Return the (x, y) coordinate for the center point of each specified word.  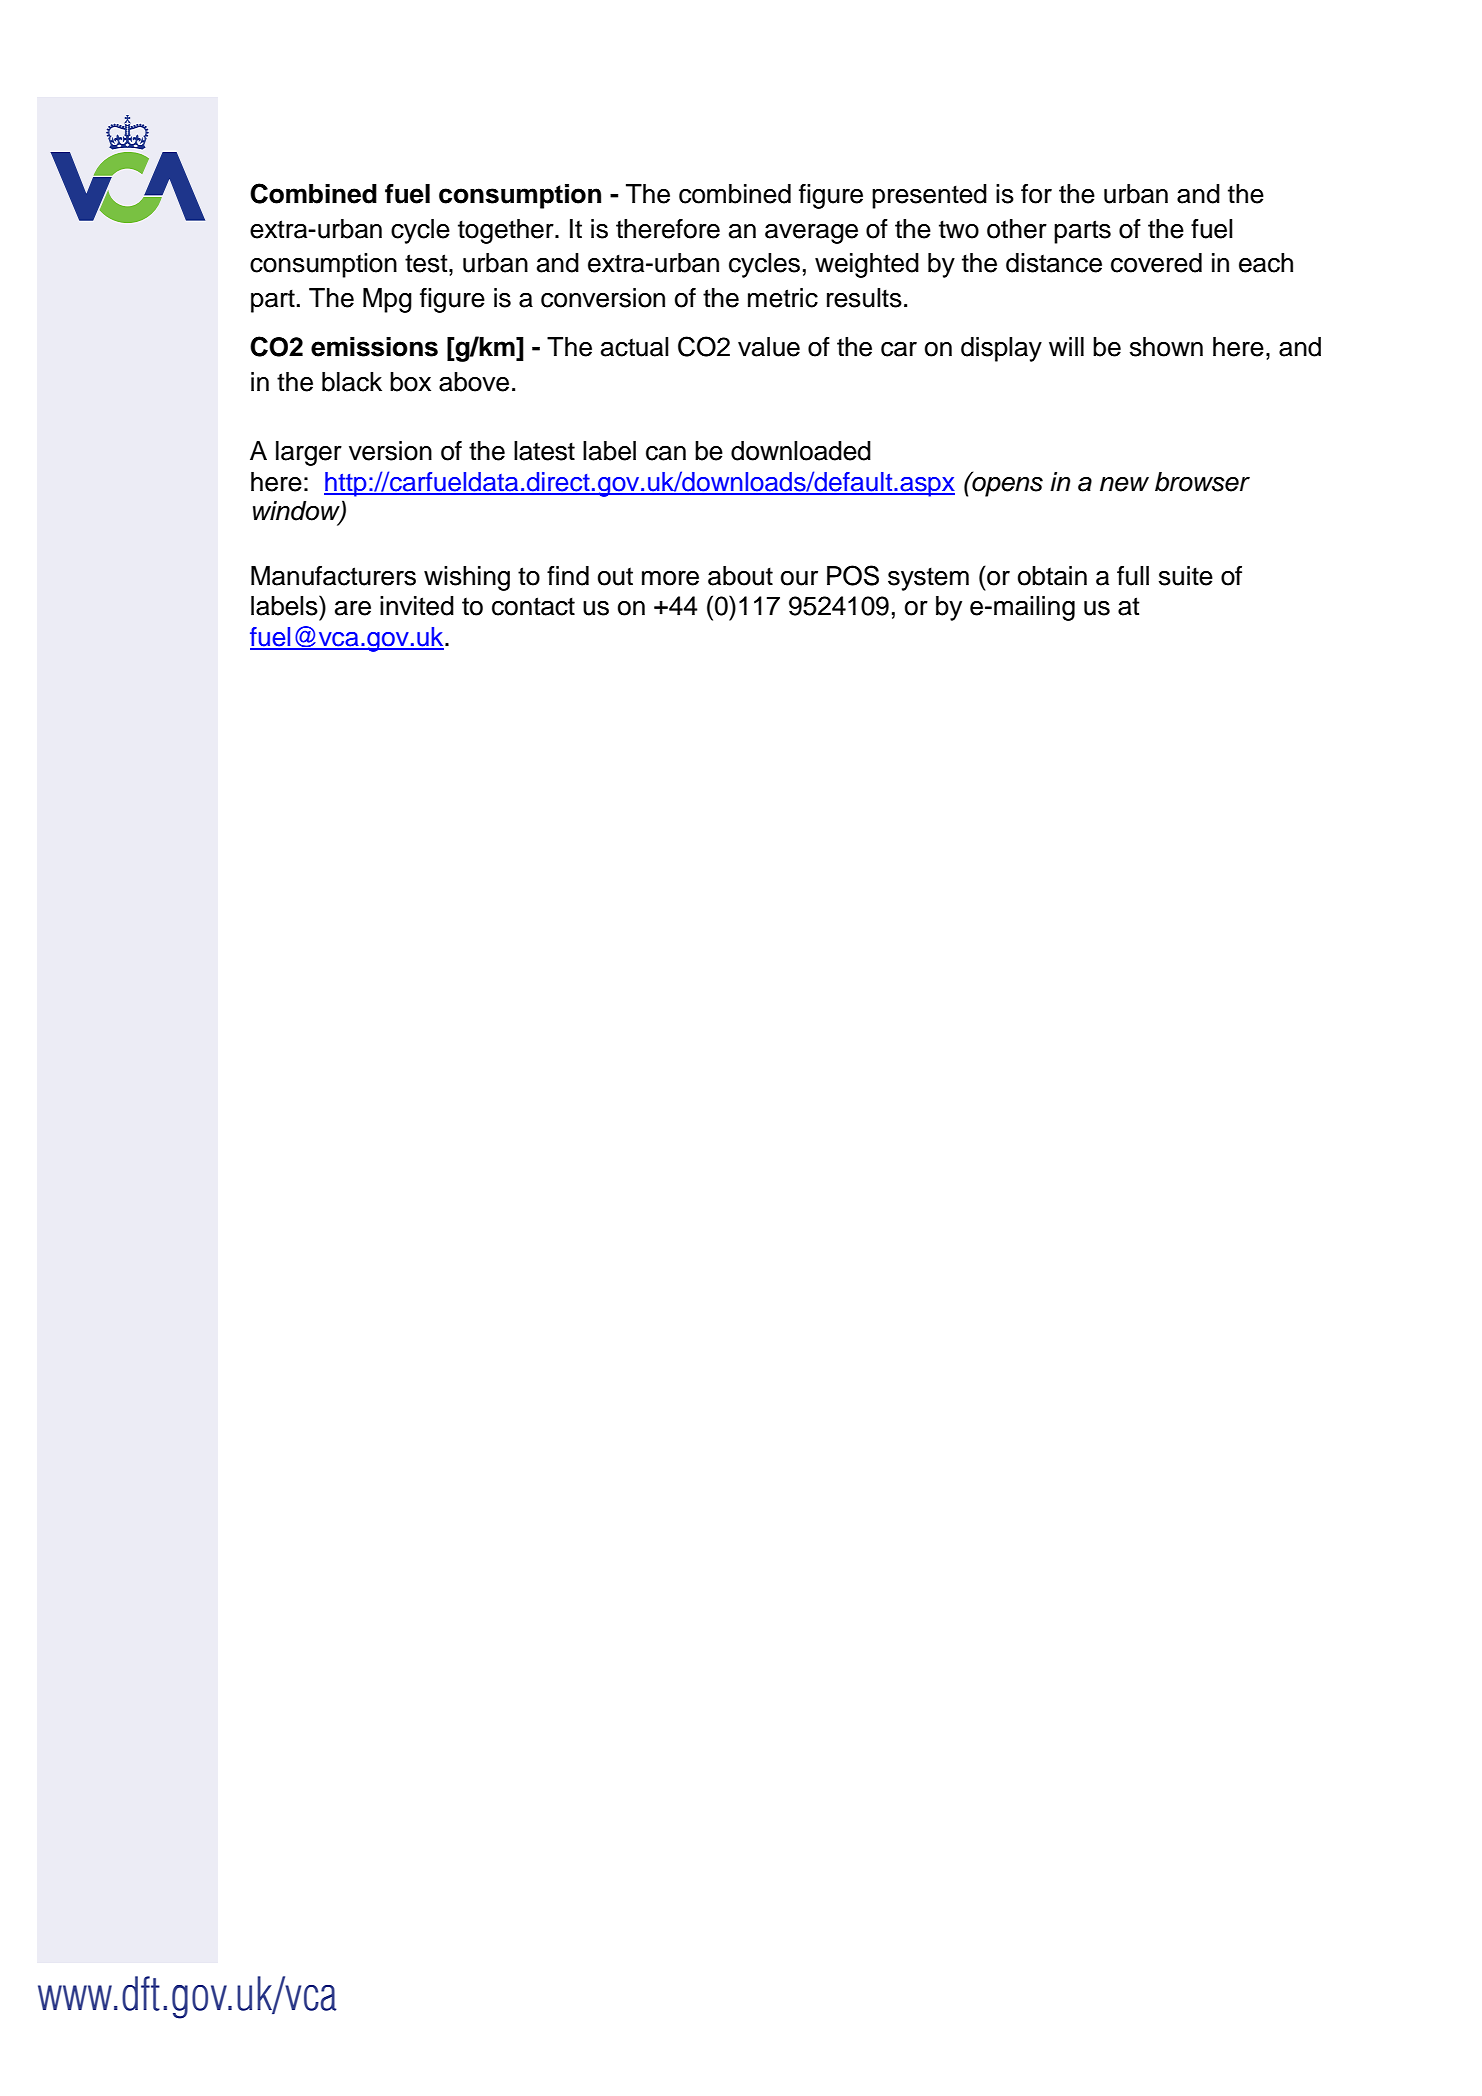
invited (417, 606)
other (1017, 229)
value (769, 347)
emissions (374, 347)
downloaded (801, 451)
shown (1166, 347)
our (799, 578)
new (1124, 484)
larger (309, 453)
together (507, 231)
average (811, 234)
